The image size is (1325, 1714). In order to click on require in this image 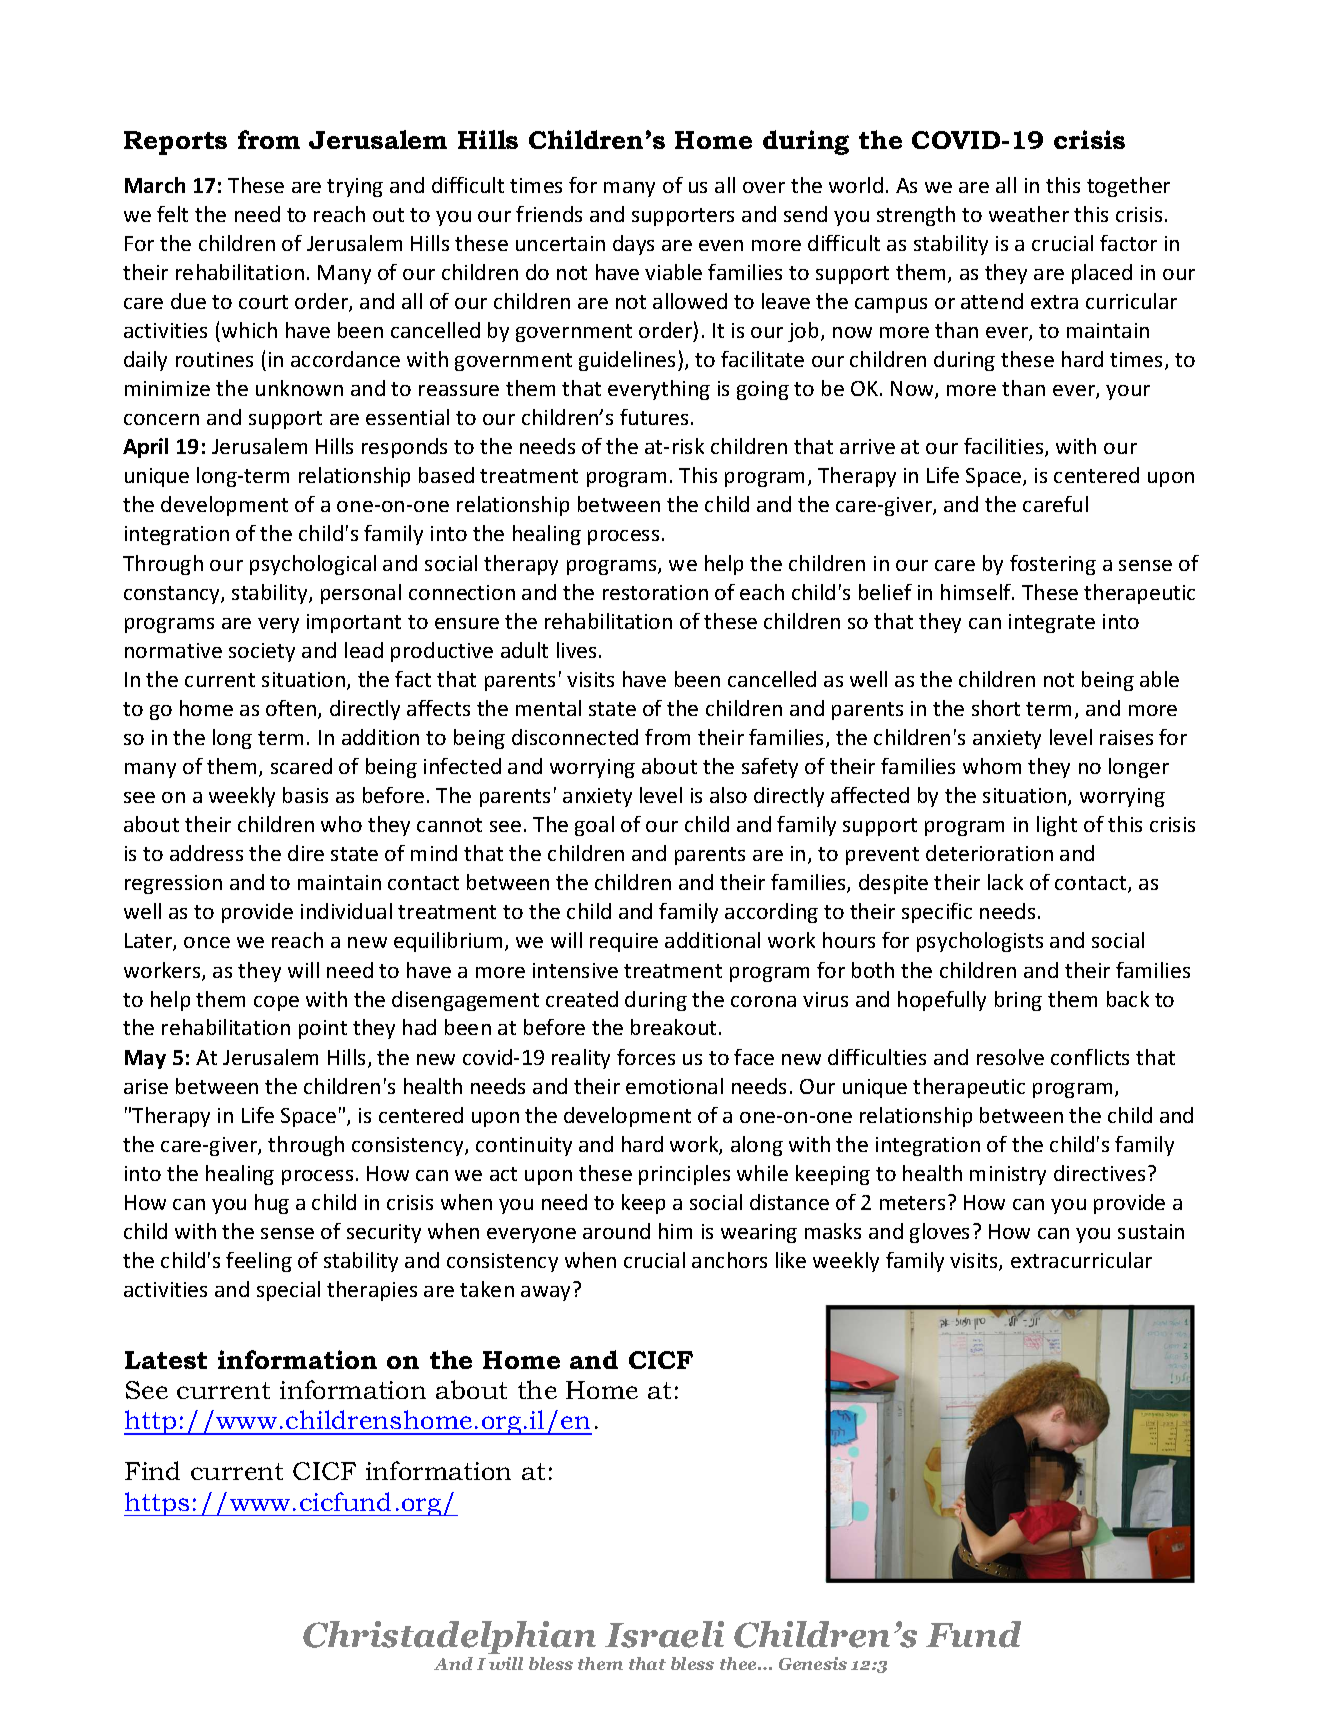, I will do `click(624, 942)`.
